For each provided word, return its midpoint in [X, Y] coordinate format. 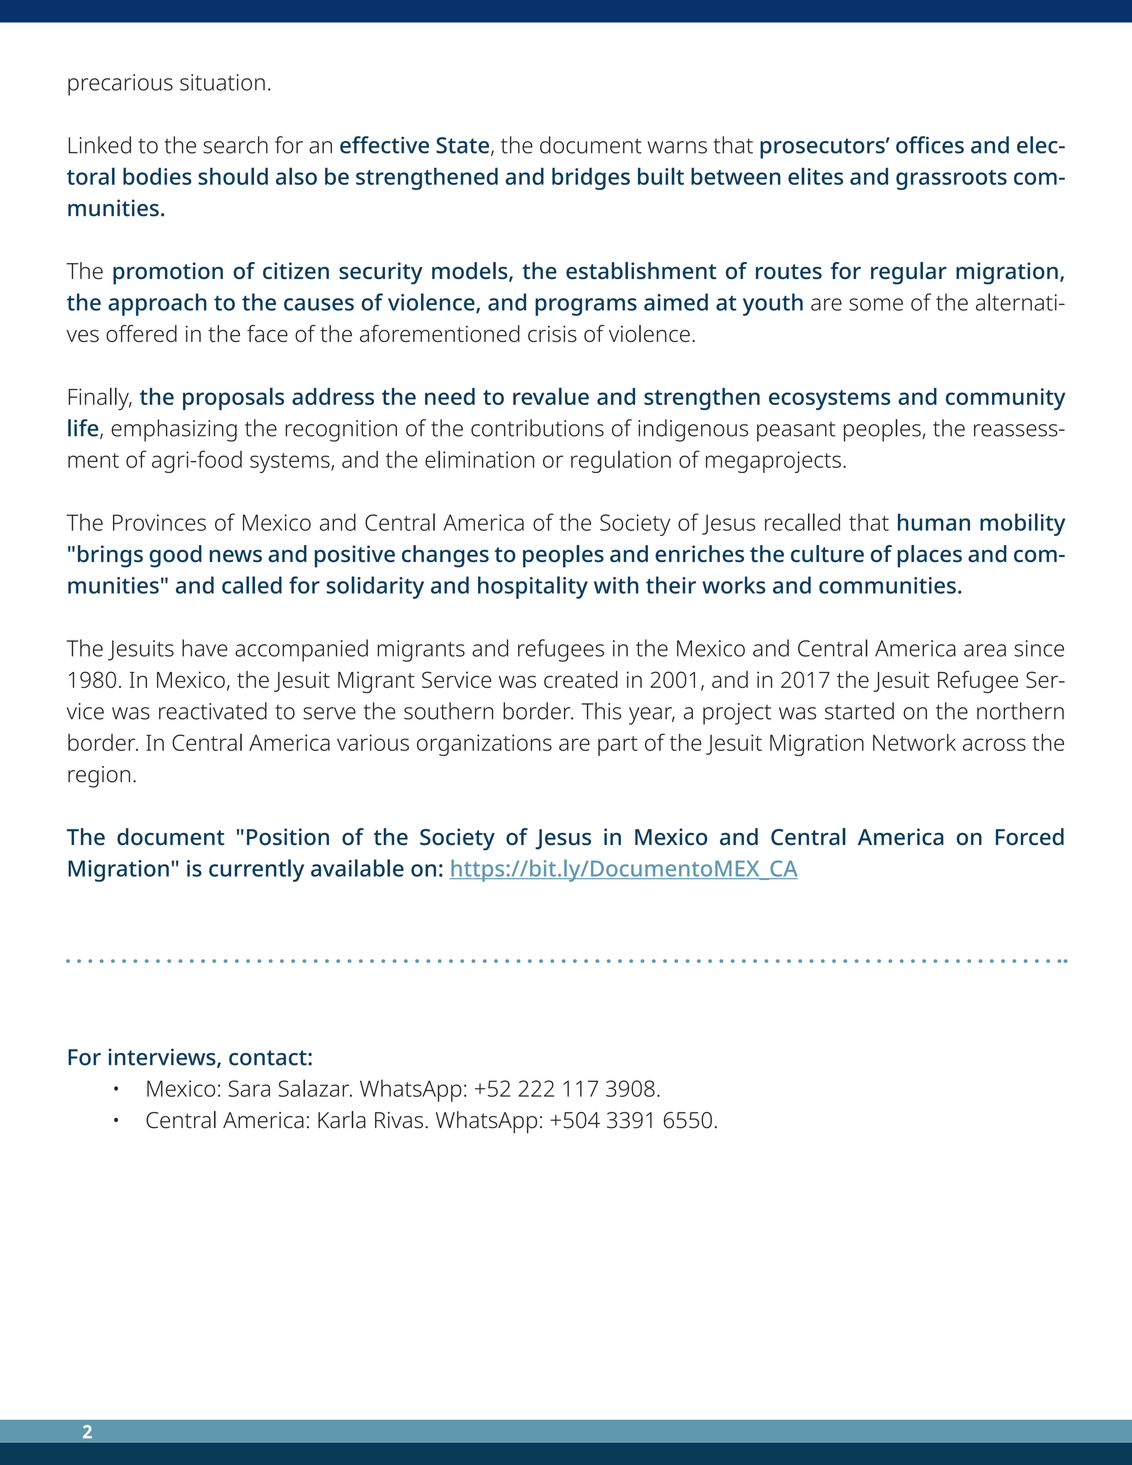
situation [222, 82]
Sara [249, 1088]
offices [930, 145]
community [1005, 399]
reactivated [213, 711]
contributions [537, 428]
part [618, 746]
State [464, 146]
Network [914, 742]
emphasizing [174, 430]
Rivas [399, 1120]
